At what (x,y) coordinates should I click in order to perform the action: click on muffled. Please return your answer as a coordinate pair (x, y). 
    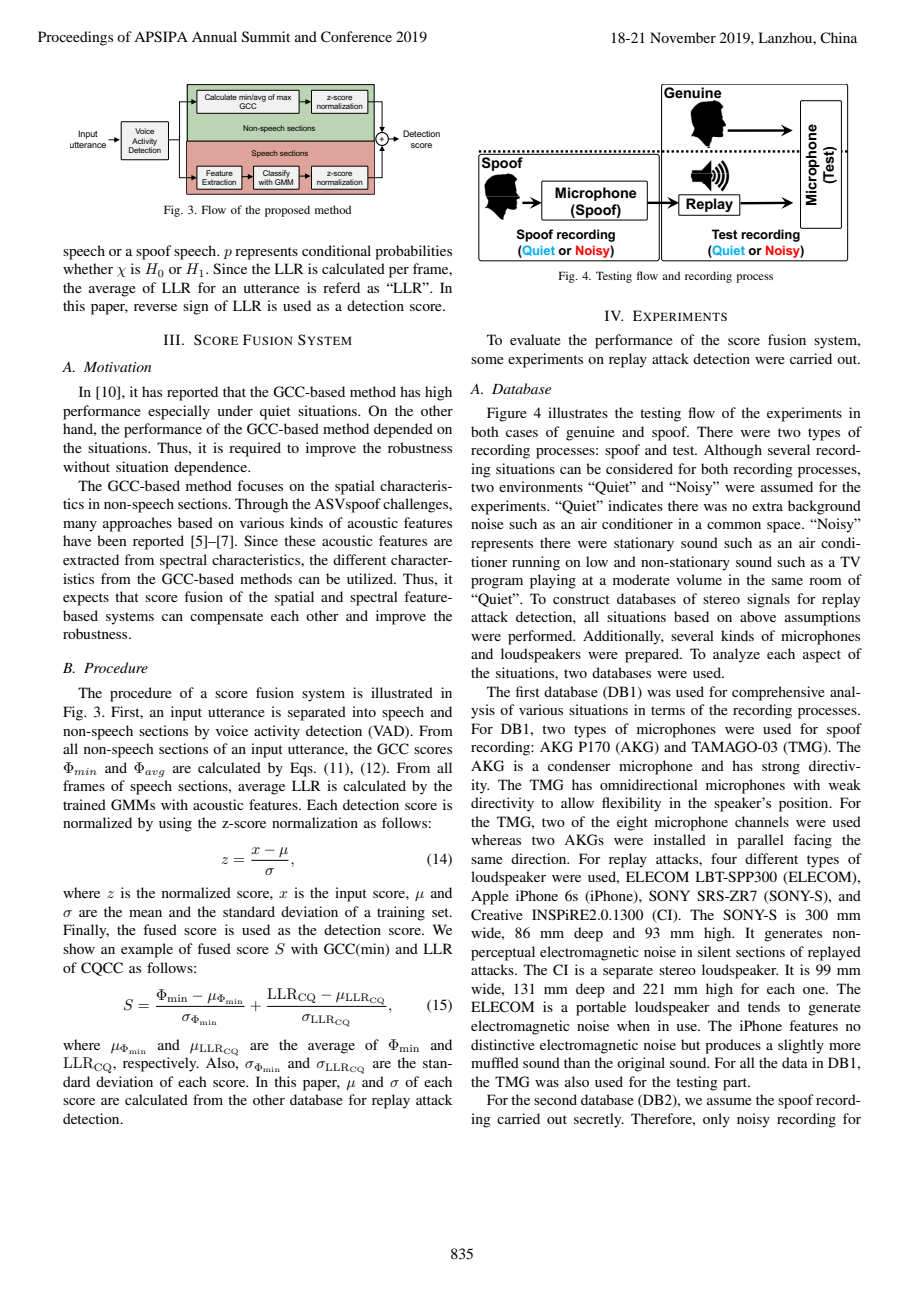
    Looking at the image, I should click on (495, 1062).
